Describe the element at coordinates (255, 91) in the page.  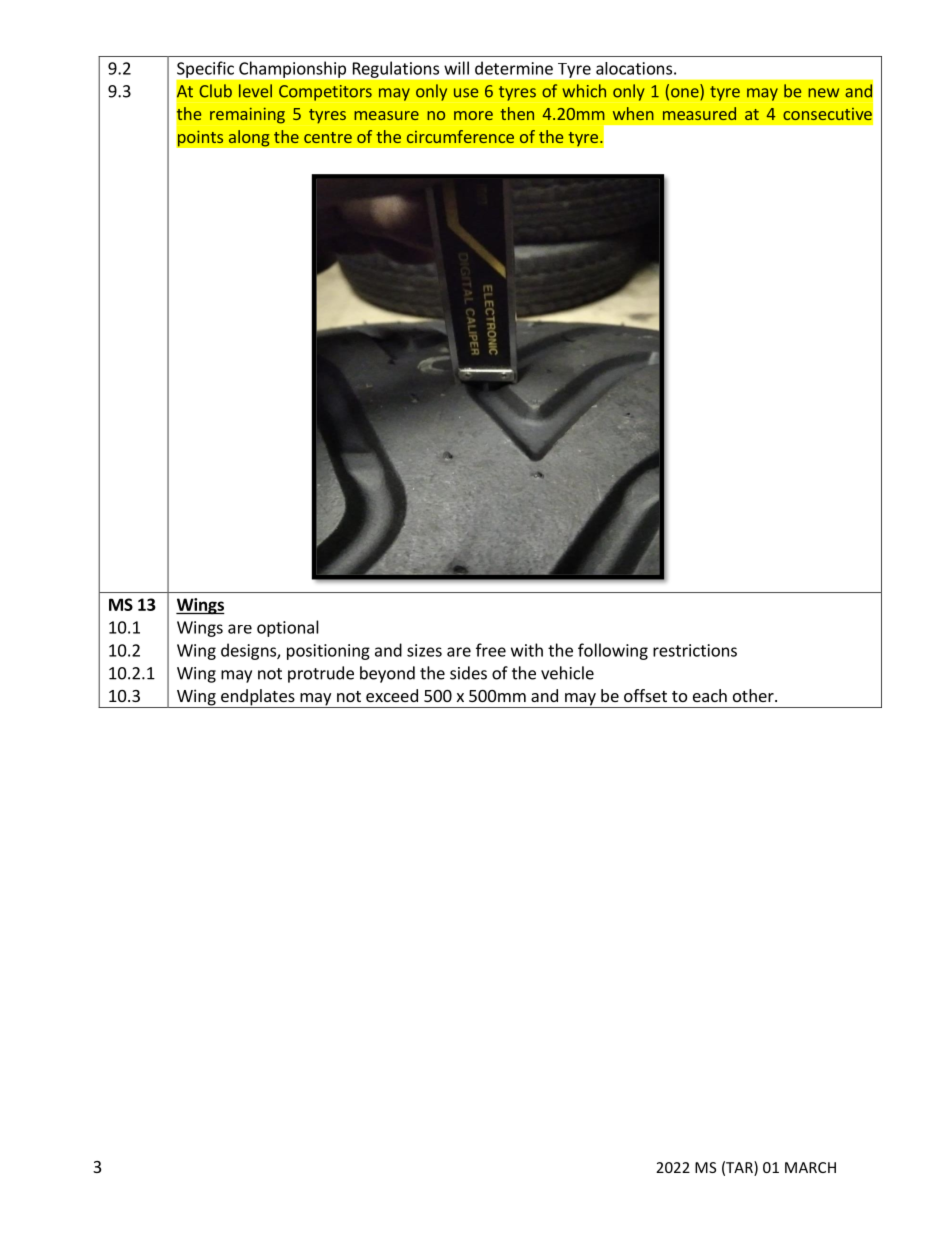
I see `level` at that location.
